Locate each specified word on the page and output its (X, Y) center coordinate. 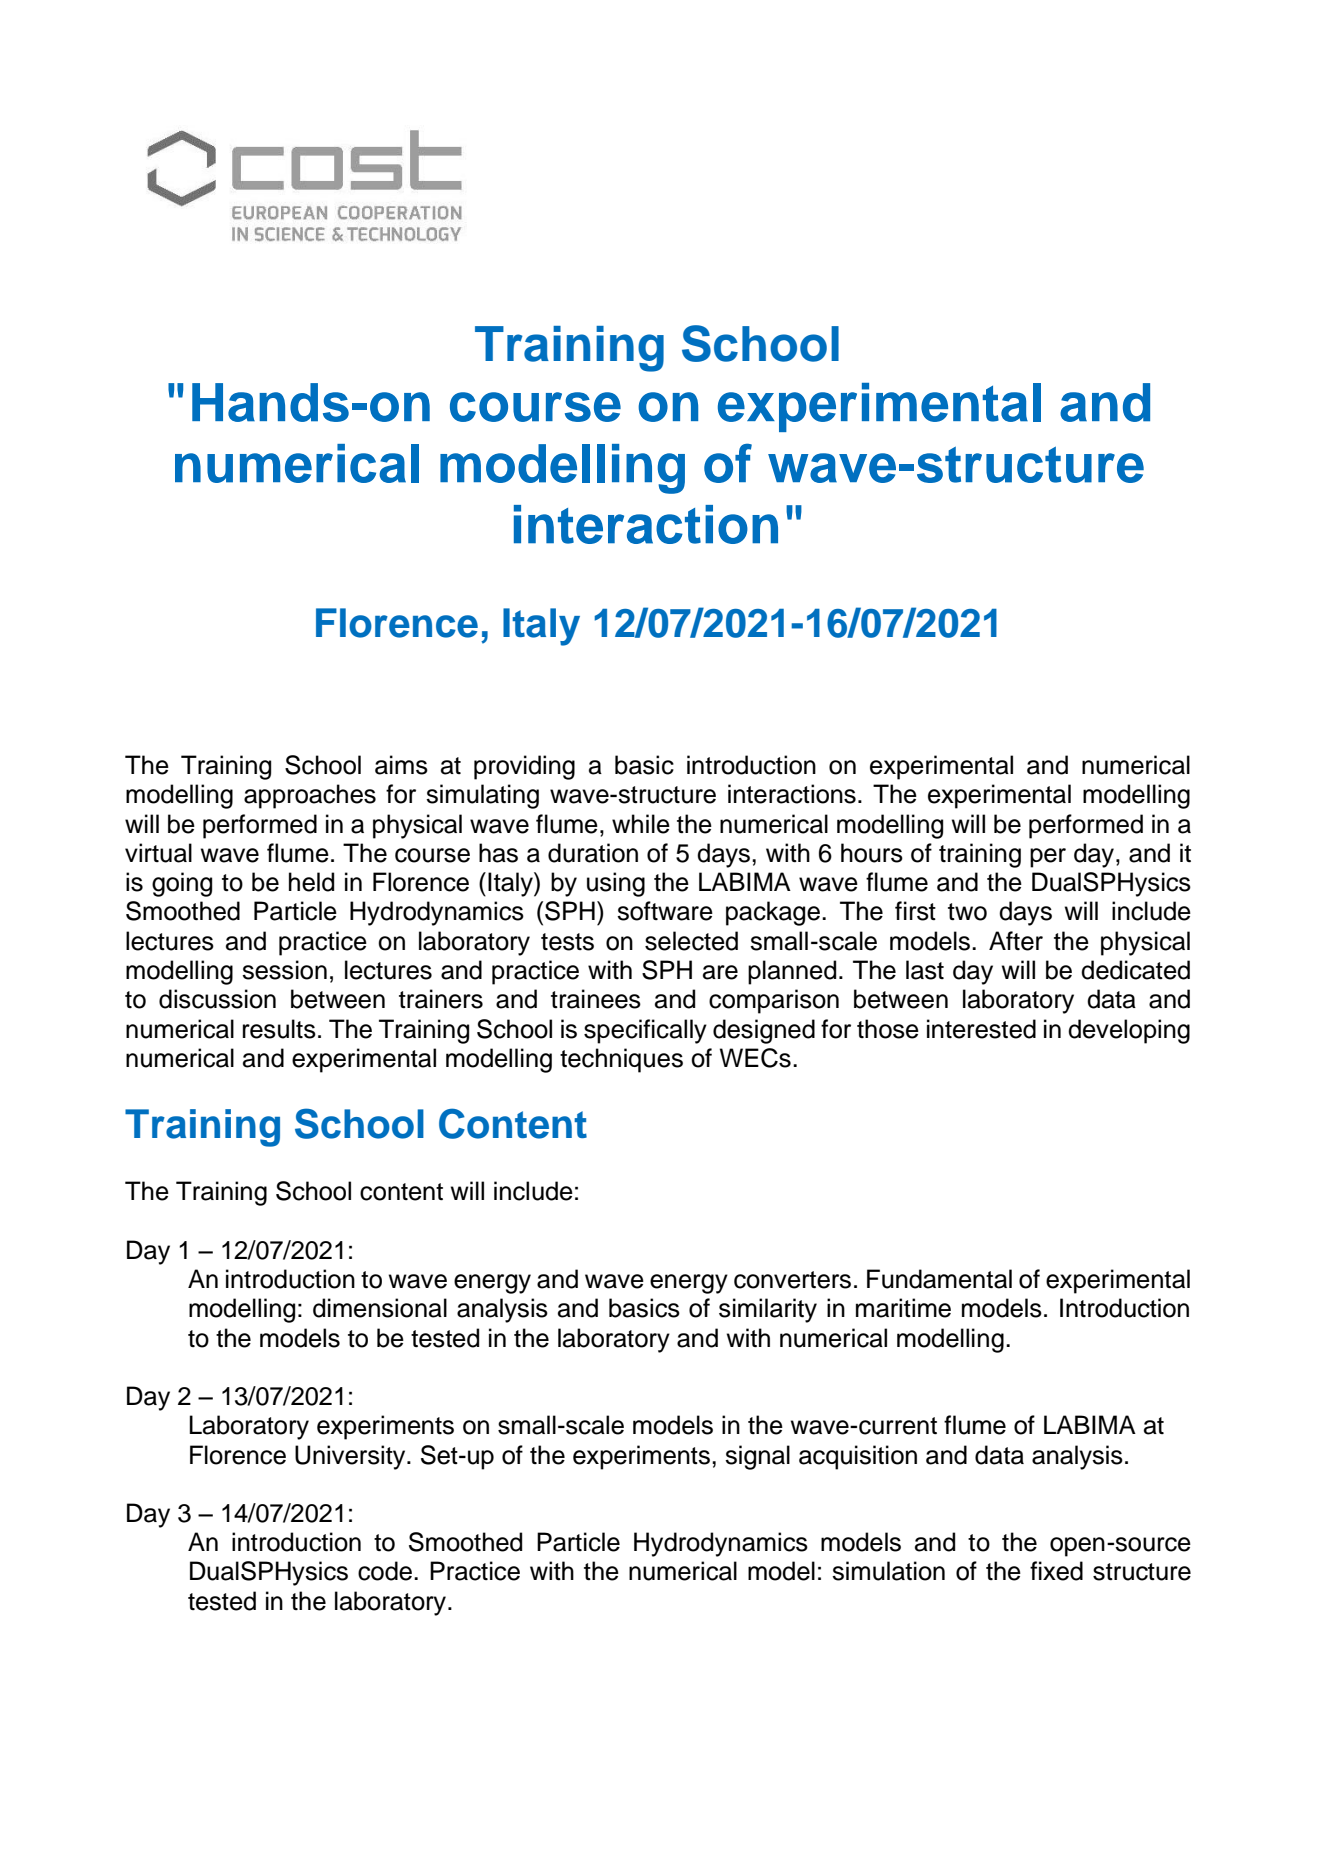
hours (872, 853)
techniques (621, 1060)
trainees (596, 999)
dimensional (380, 1308)
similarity (768, 1310)
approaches (310, 796)
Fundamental (939, 1279)
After (1016, 941)
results (279, 1029)
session (284, 970)
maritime (903, 1308)
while (641, 824)
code (385, 1571)
